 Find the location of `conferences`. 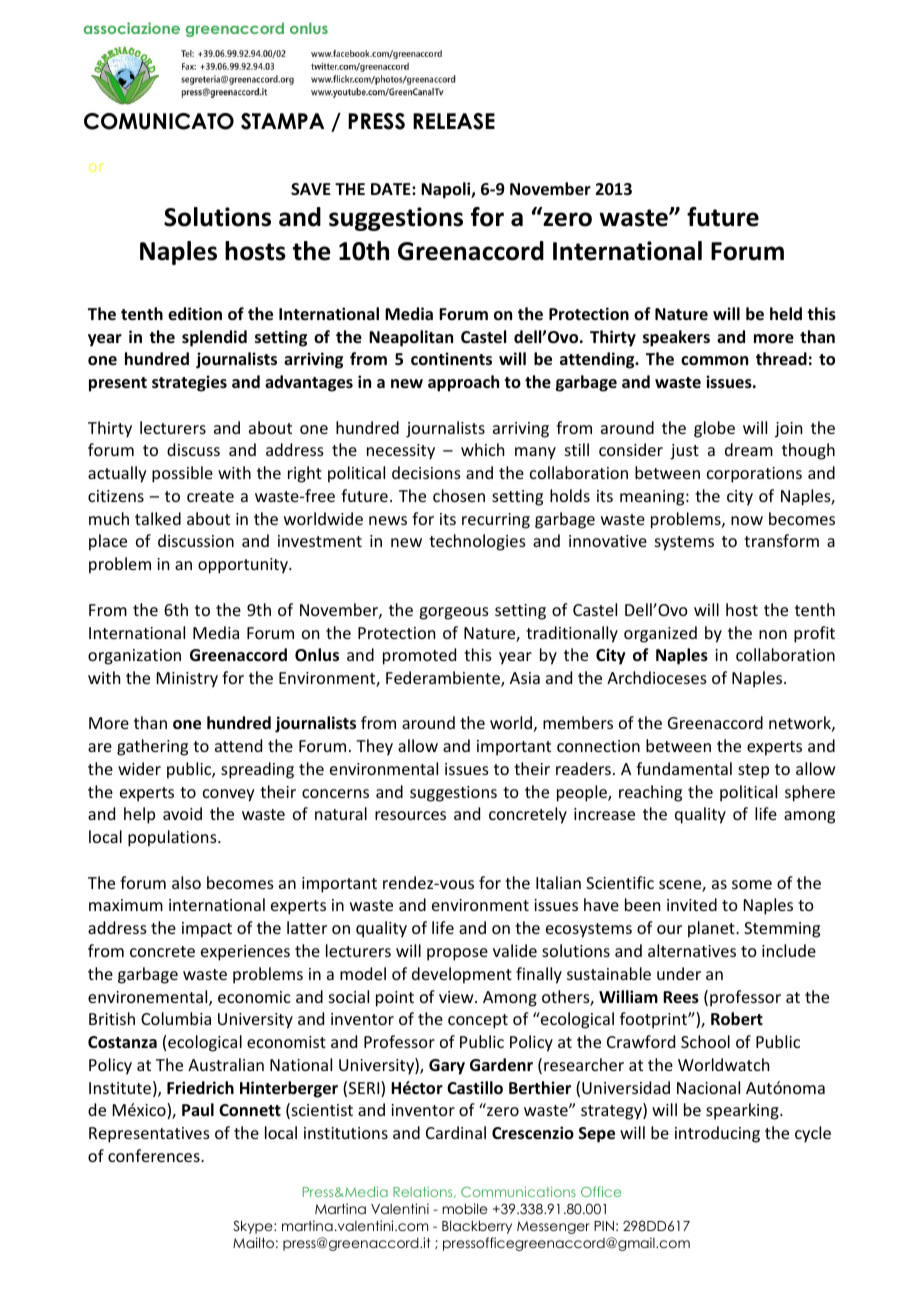

conferences is located at coordinates (155, 1155).
